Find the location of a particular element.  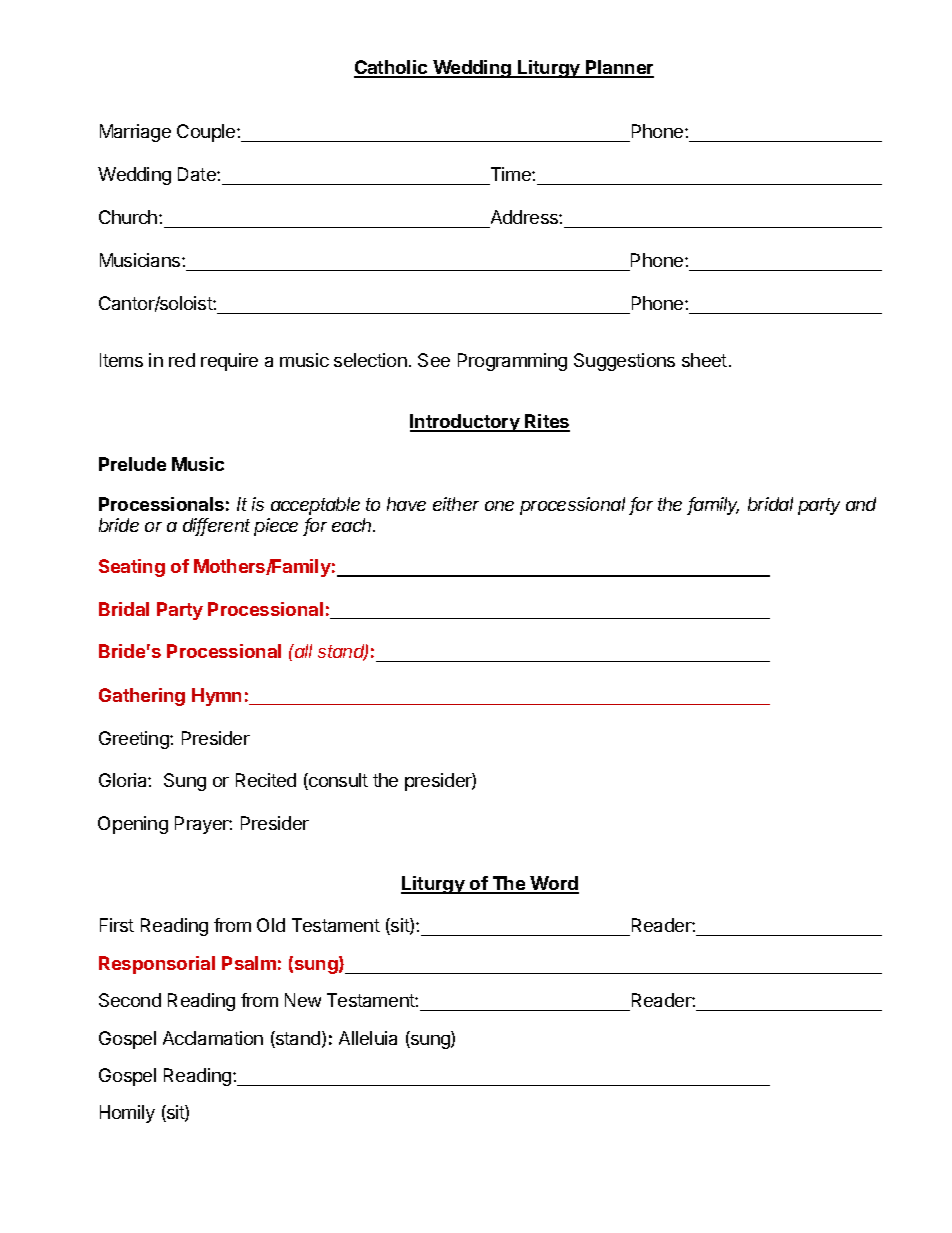

Couple is located at coordinates (207, 133).
